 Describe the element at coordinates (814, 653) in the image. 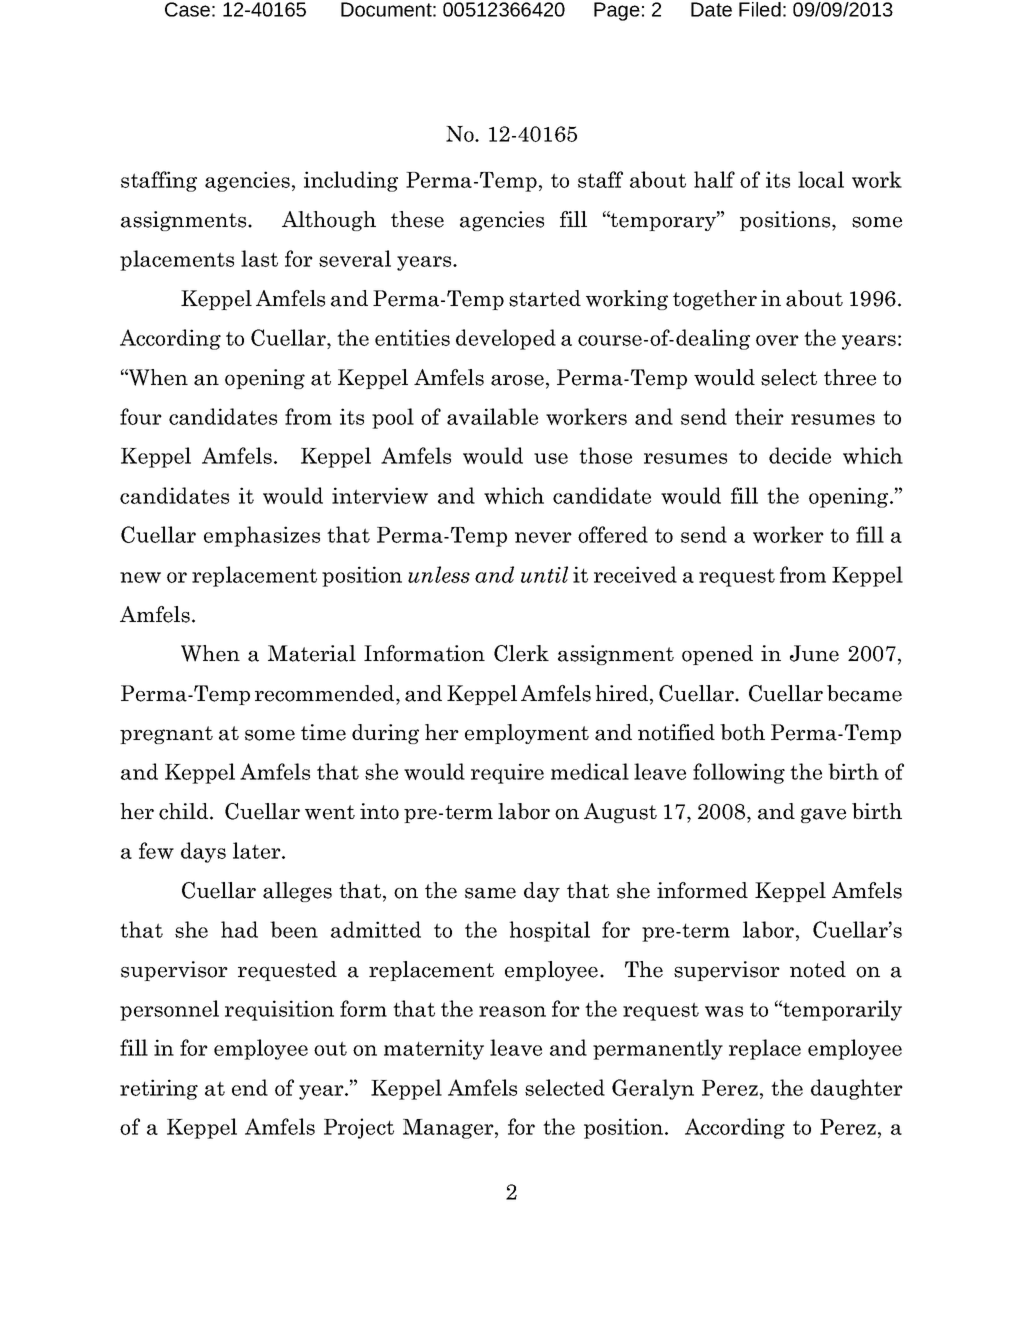

I see `June` at that location.
